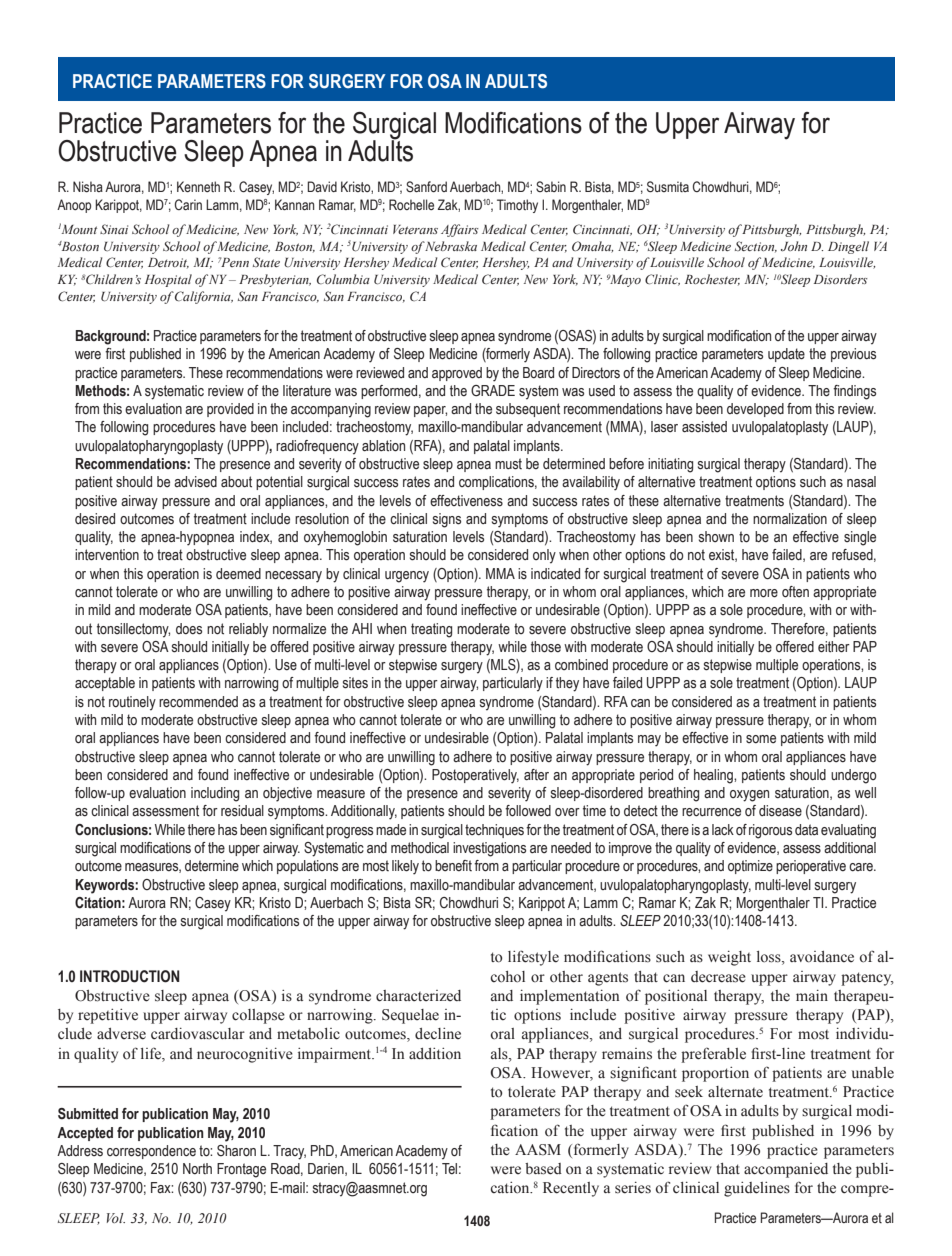 This screenshot has width=952, height=1256. Describe the element at coordinates (447, 520) in the screenshot. I see `signs` at that location.
